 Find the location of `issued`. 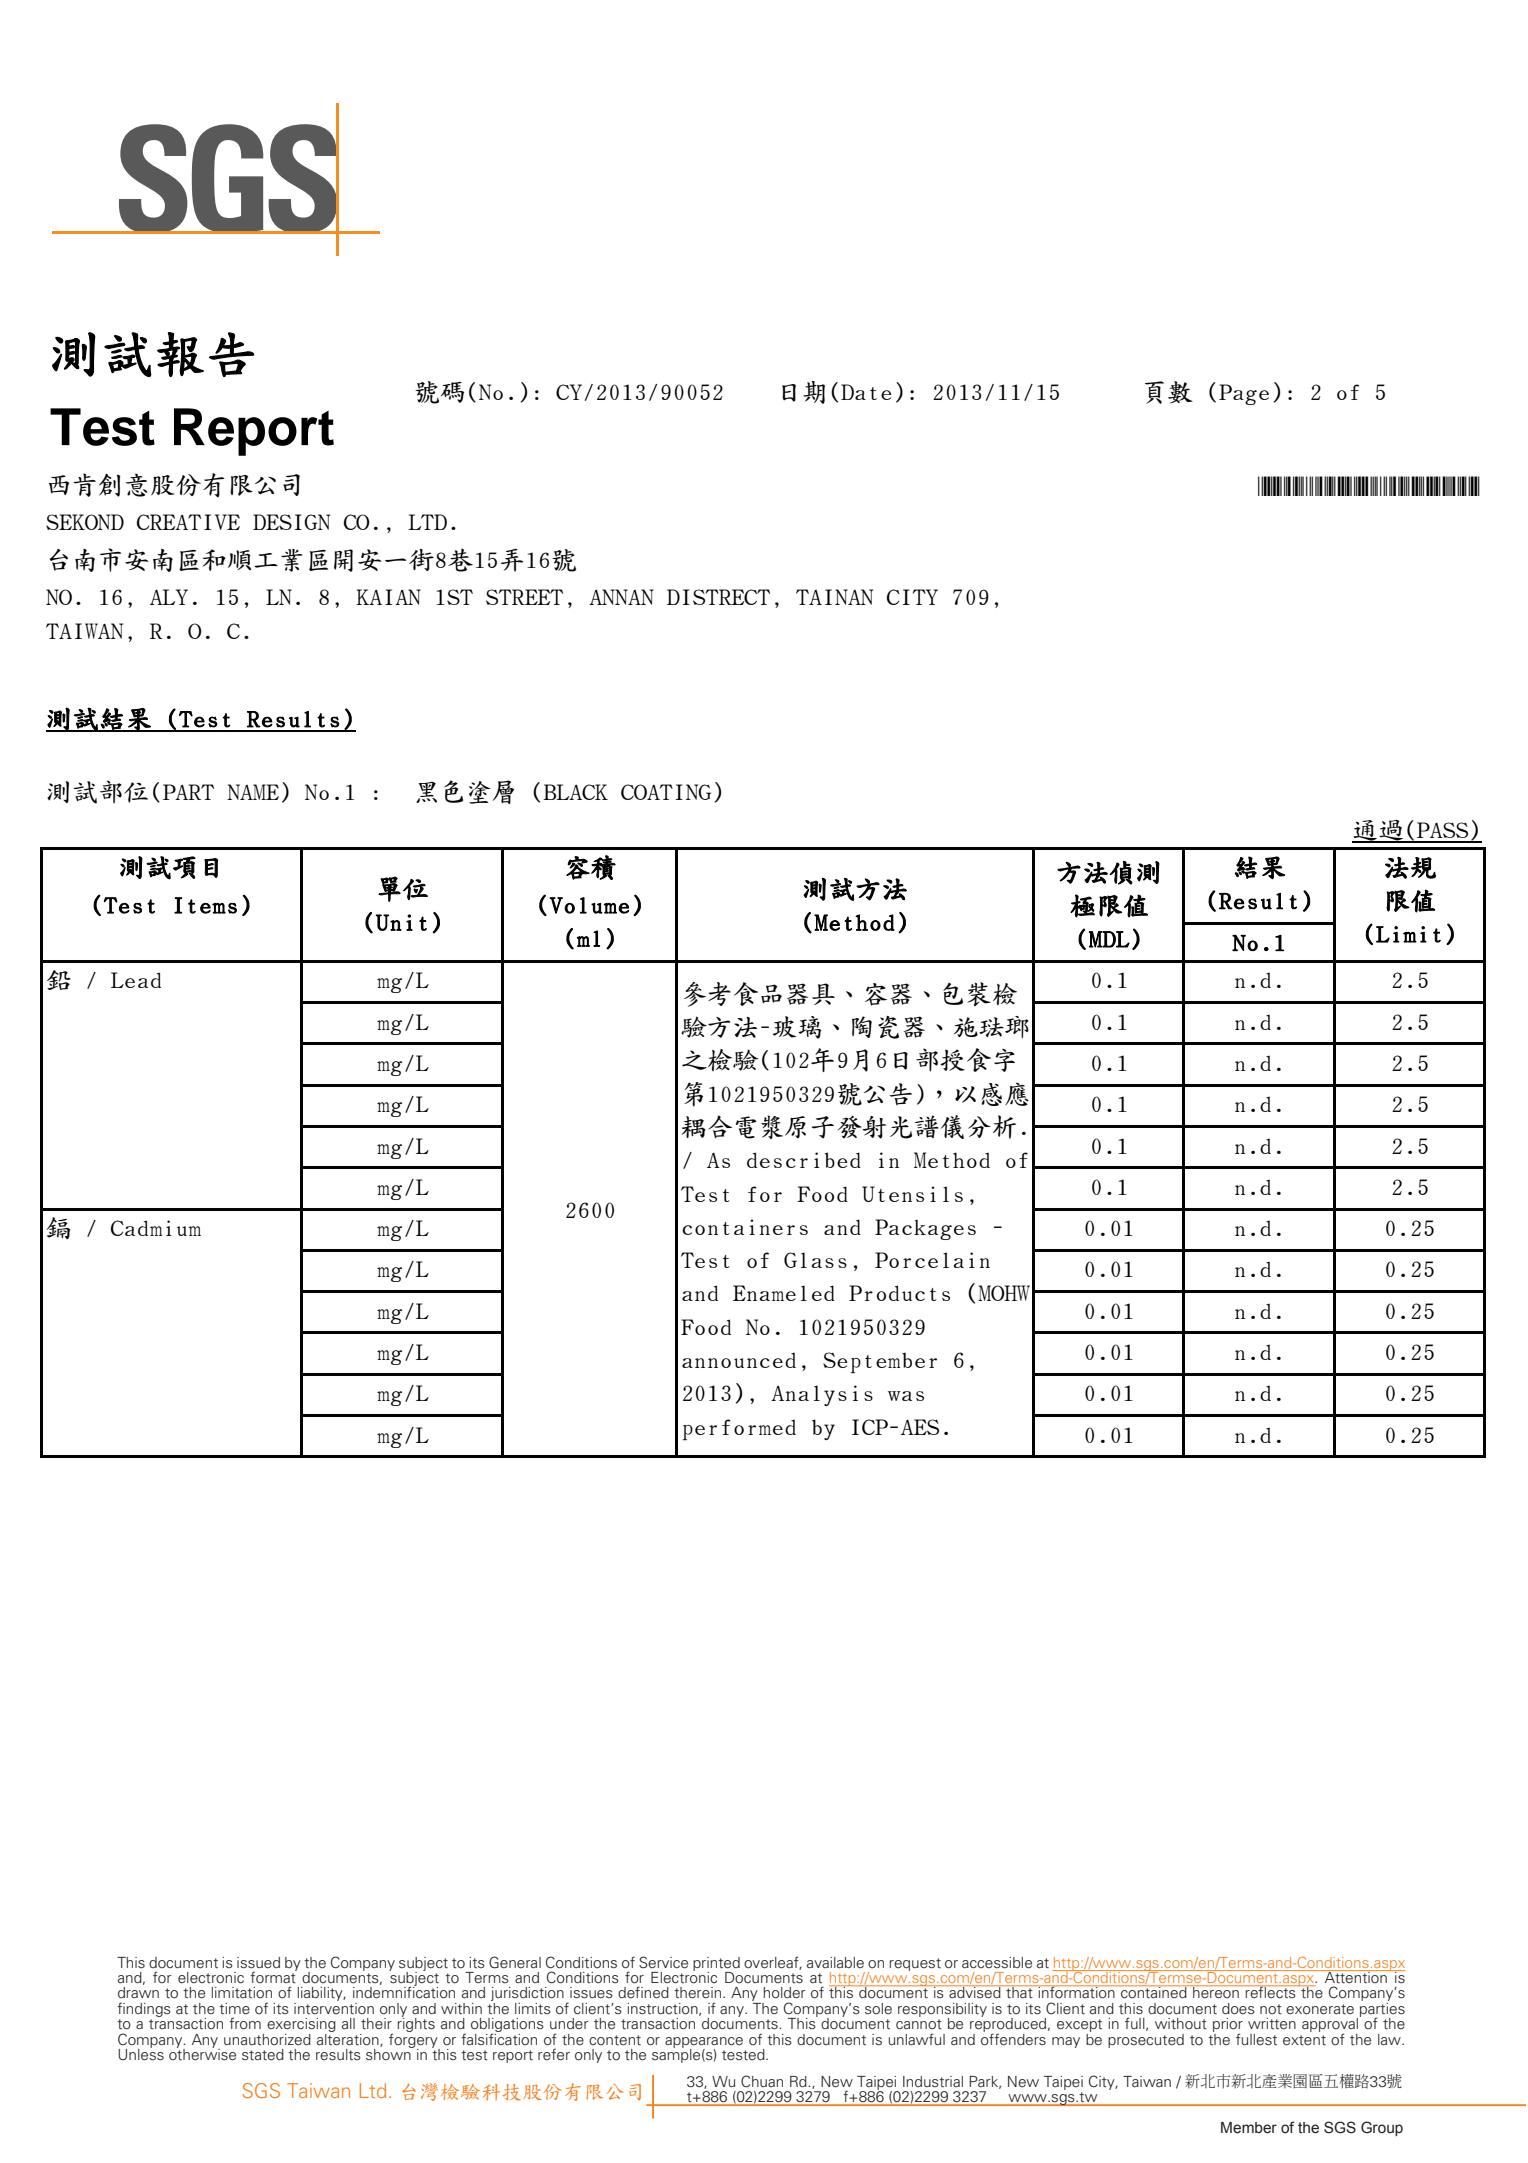

issued is located at coordinates (258, 1963).
